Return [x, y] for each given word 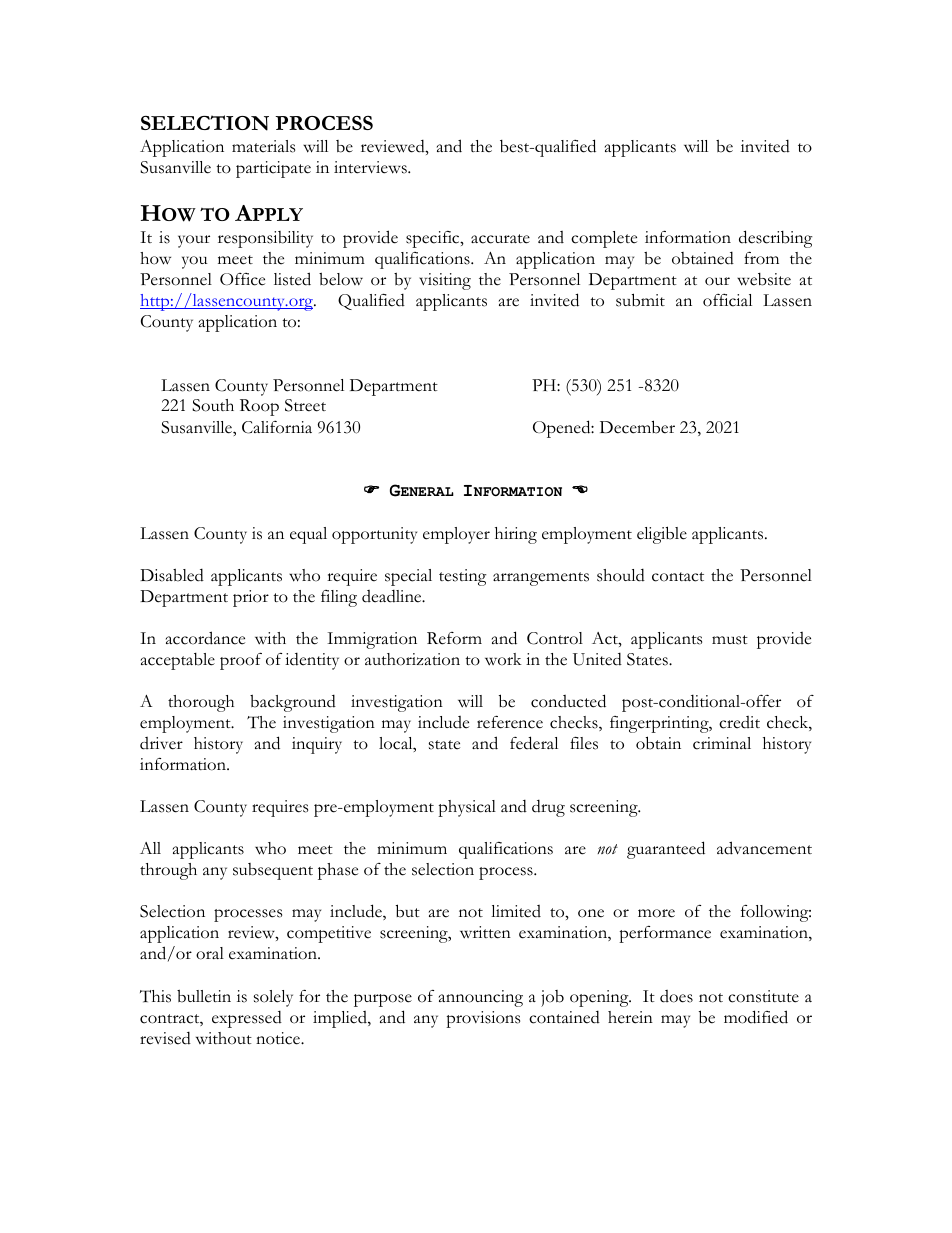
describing [776, 239]
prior [251, 598]
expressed [247, 1019]
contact [678, 577]
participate [273, 169]
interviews [371, 167]
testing [463, 577]
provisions [483, 1019]
